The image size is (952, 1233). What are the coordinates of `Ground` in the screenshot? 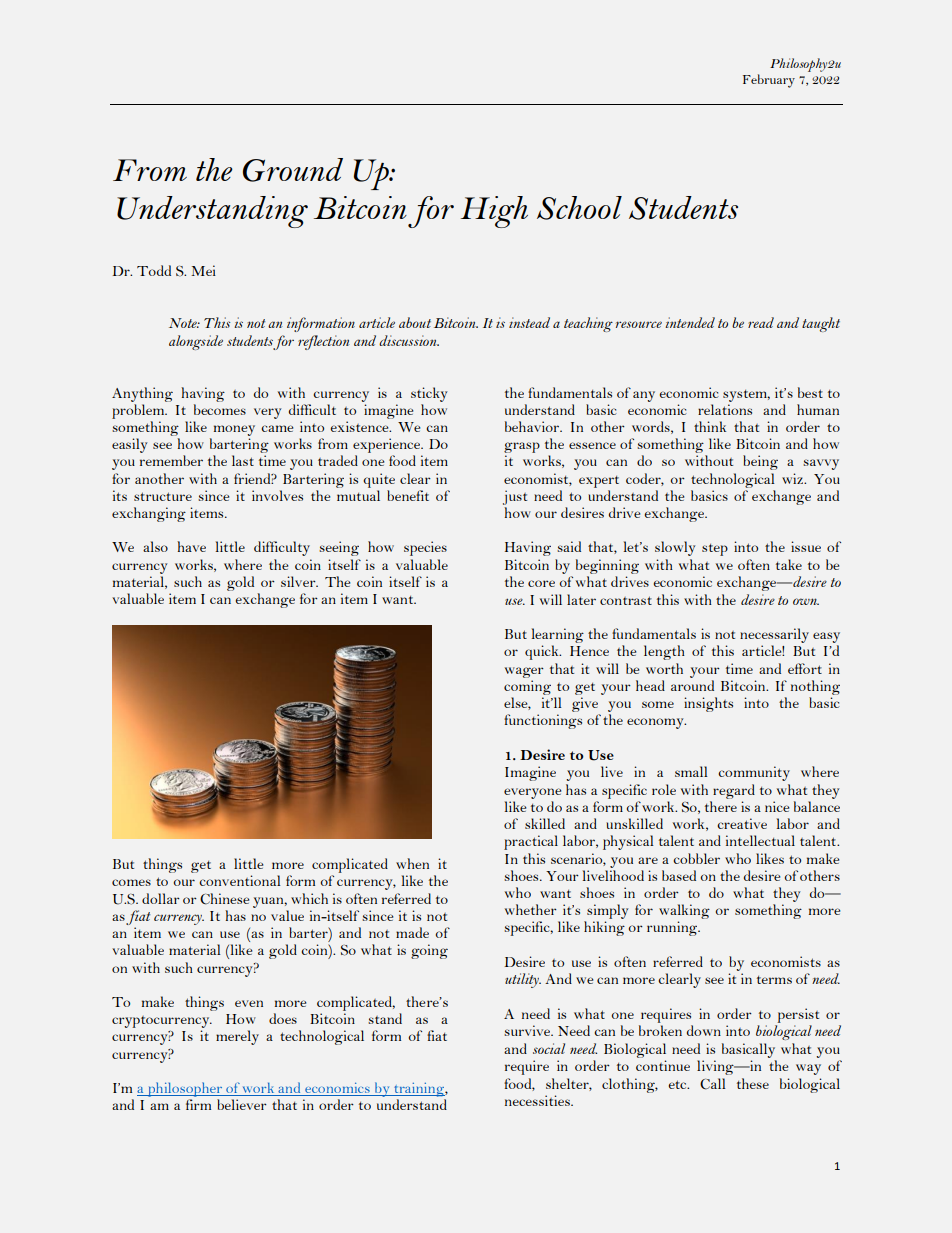 It's located at (293, 170).
